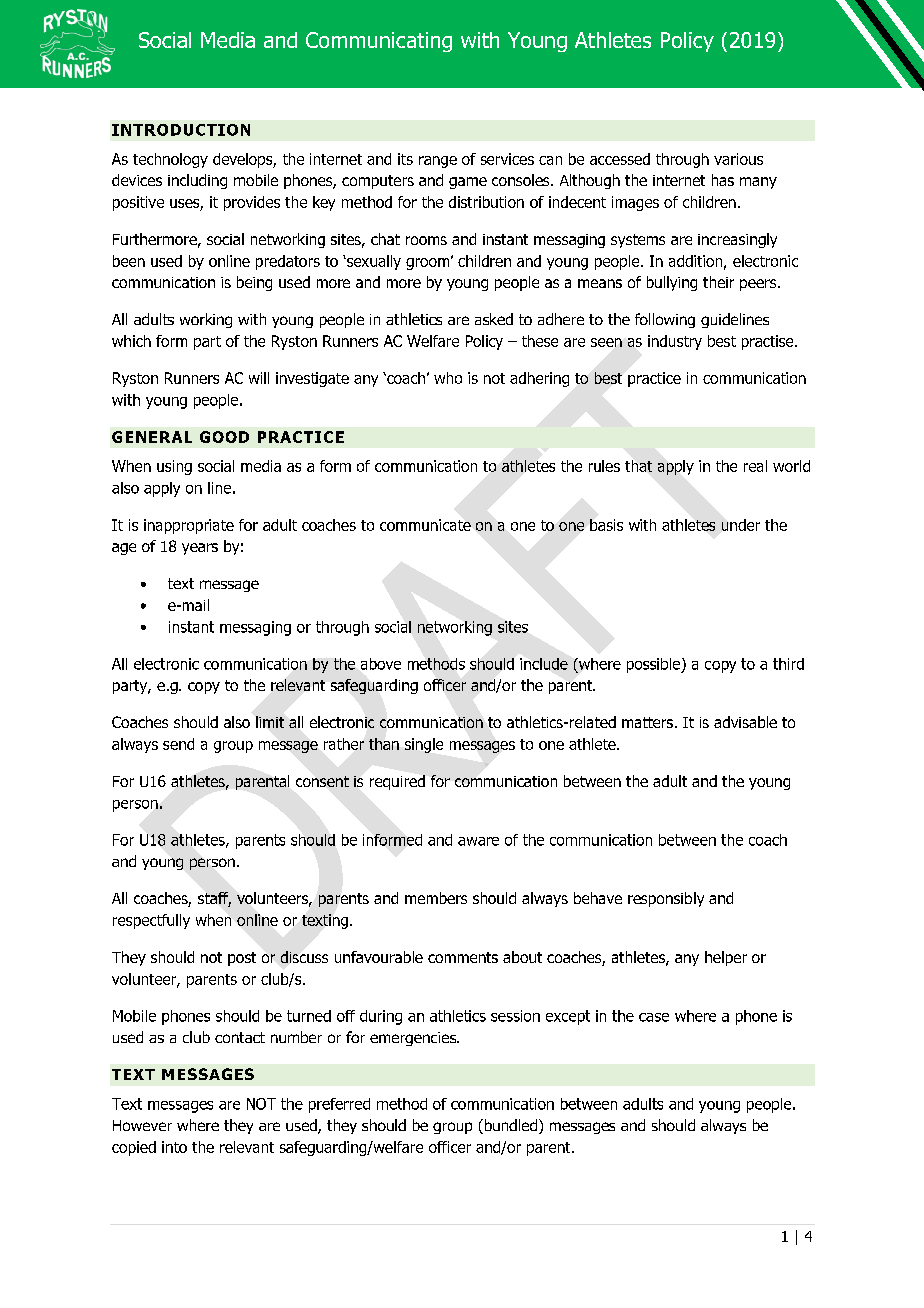 The height and width of the screenshot is (1308, 924). I want to click on into, so click(174, 1147).
